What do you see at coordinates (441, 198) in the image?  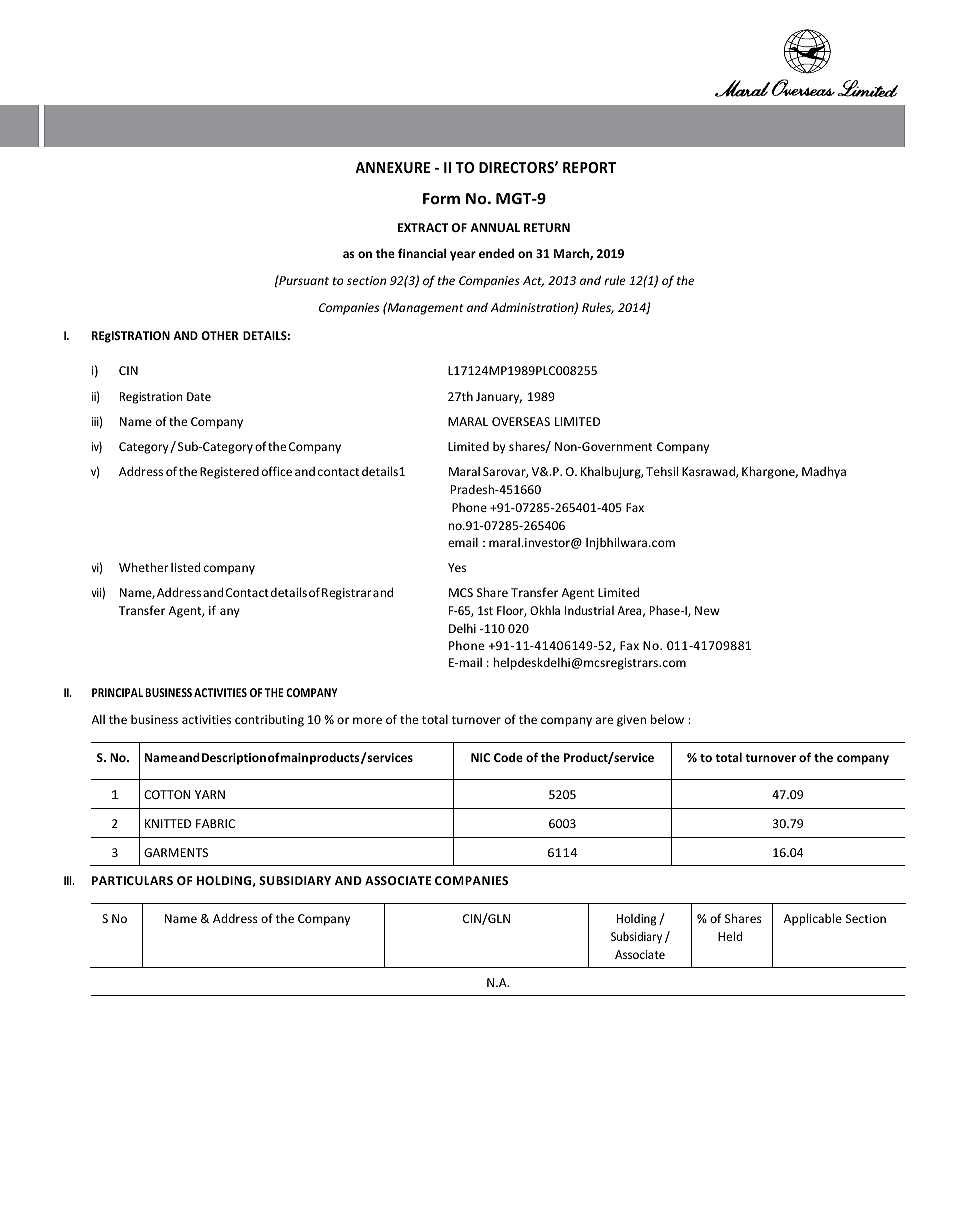 I see `Form` at bounding box center [441, 198].
